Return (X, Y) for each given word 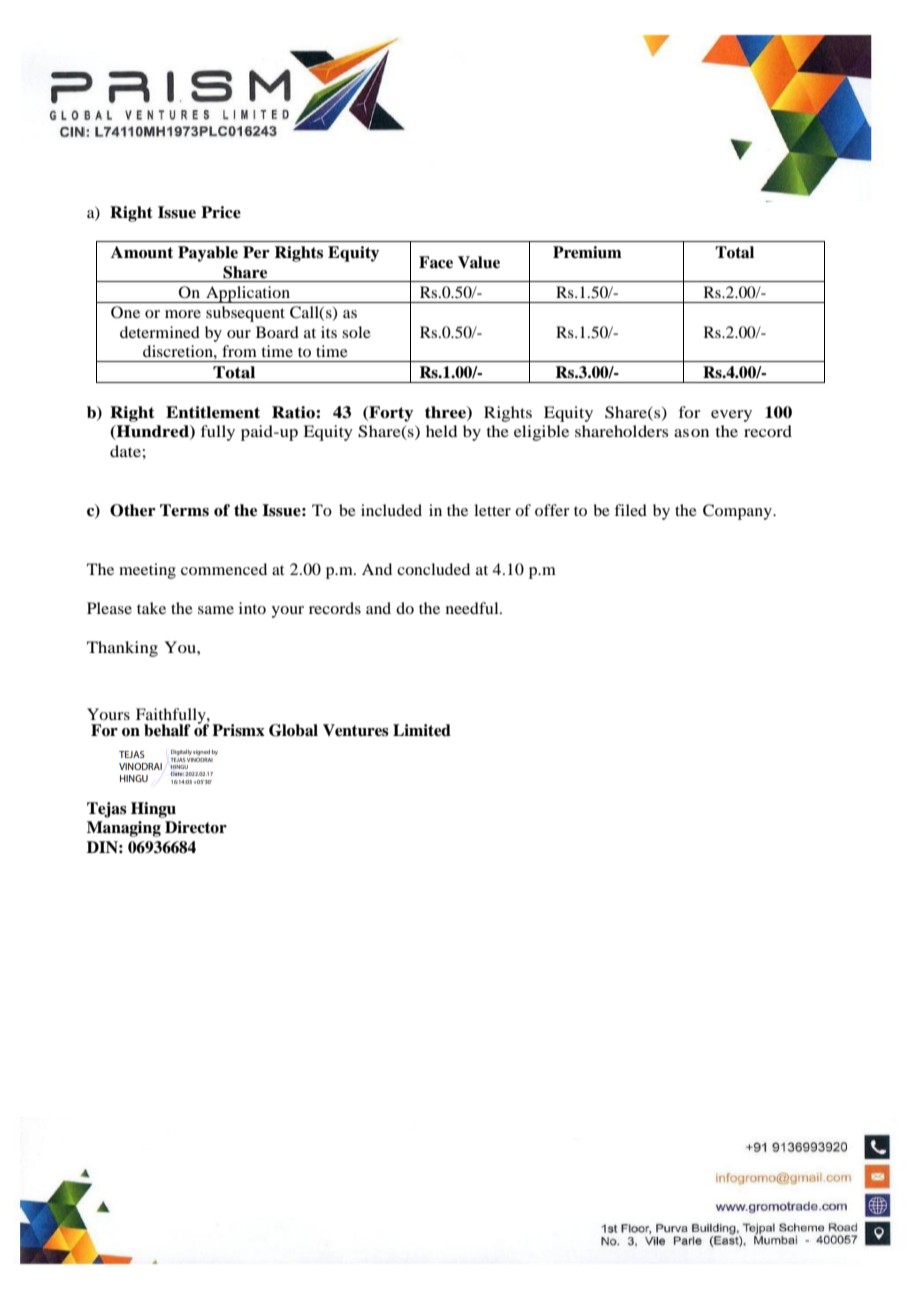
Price (221, 212)
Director (196, 827)
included (391, 510)
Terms (184, 510)
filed (630, 510)
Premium (587, 252)
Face (436, 262)
